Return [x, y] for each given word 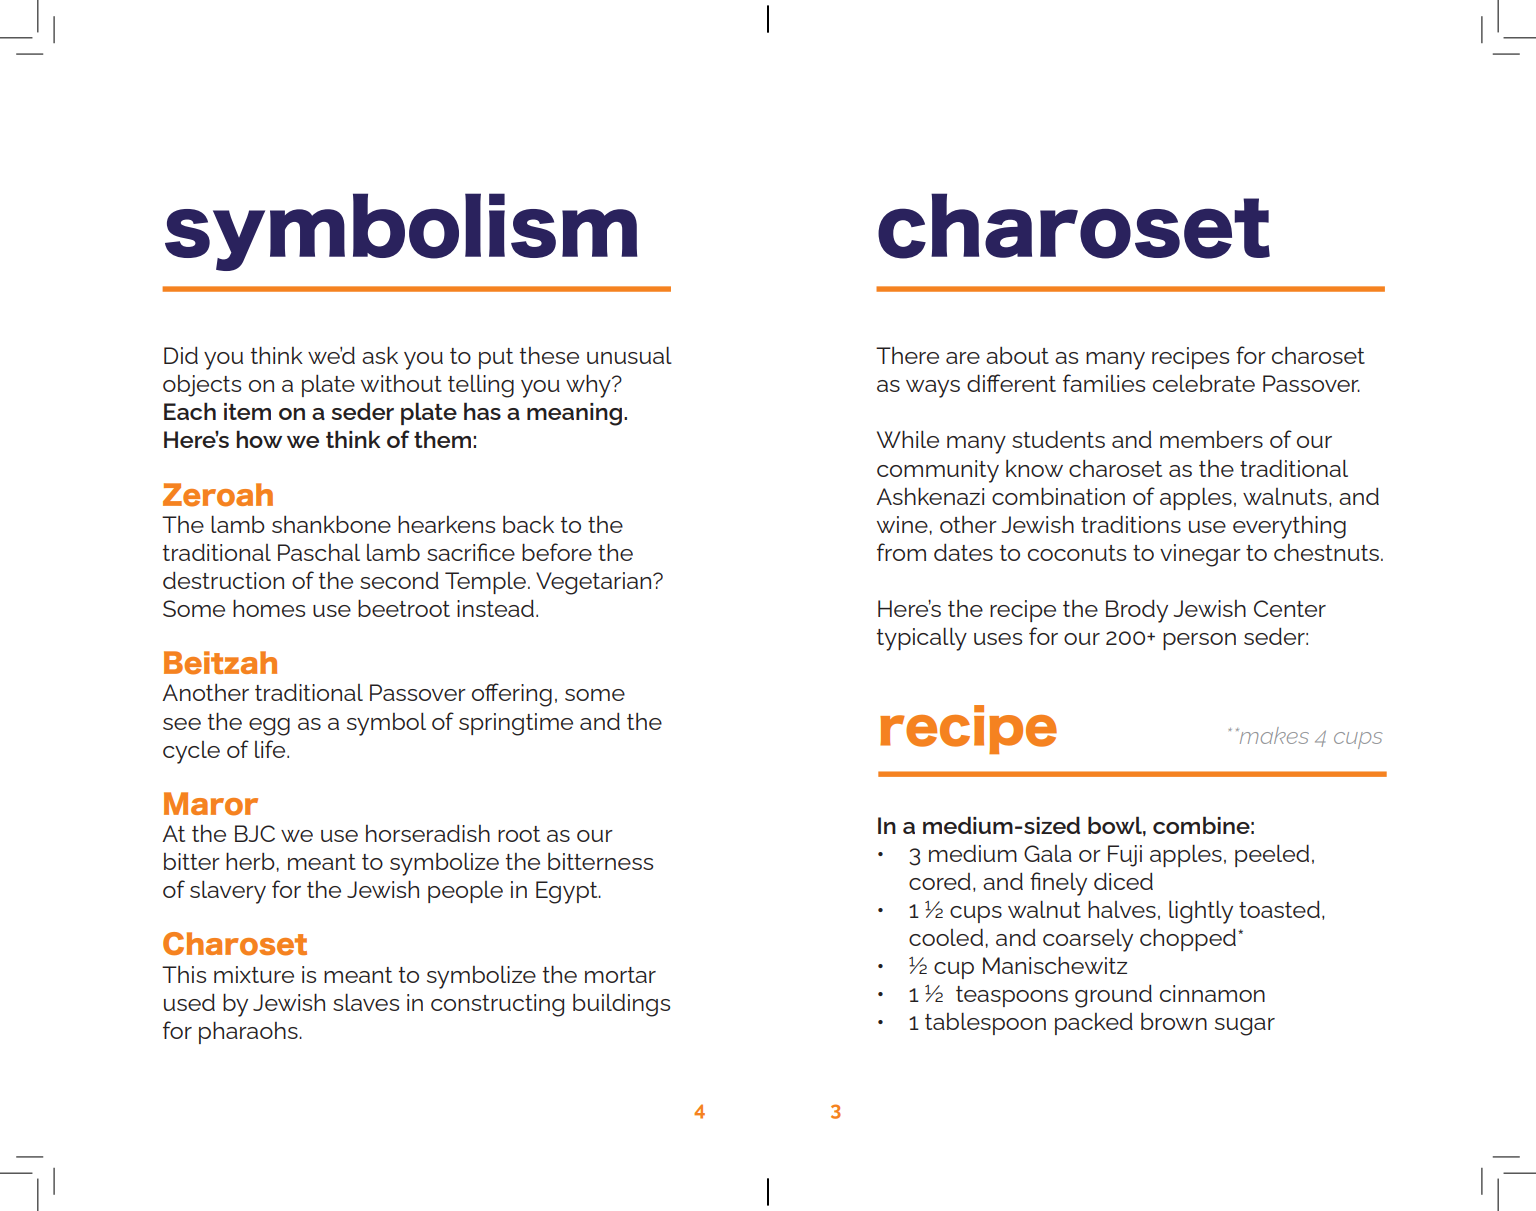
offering [512, 695]
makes [1273, 735]
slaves [366, 1002]
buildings [621, 1005]
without [401, 383]
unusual [629, 355]
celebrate [1204, 383]
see [182, 724]
